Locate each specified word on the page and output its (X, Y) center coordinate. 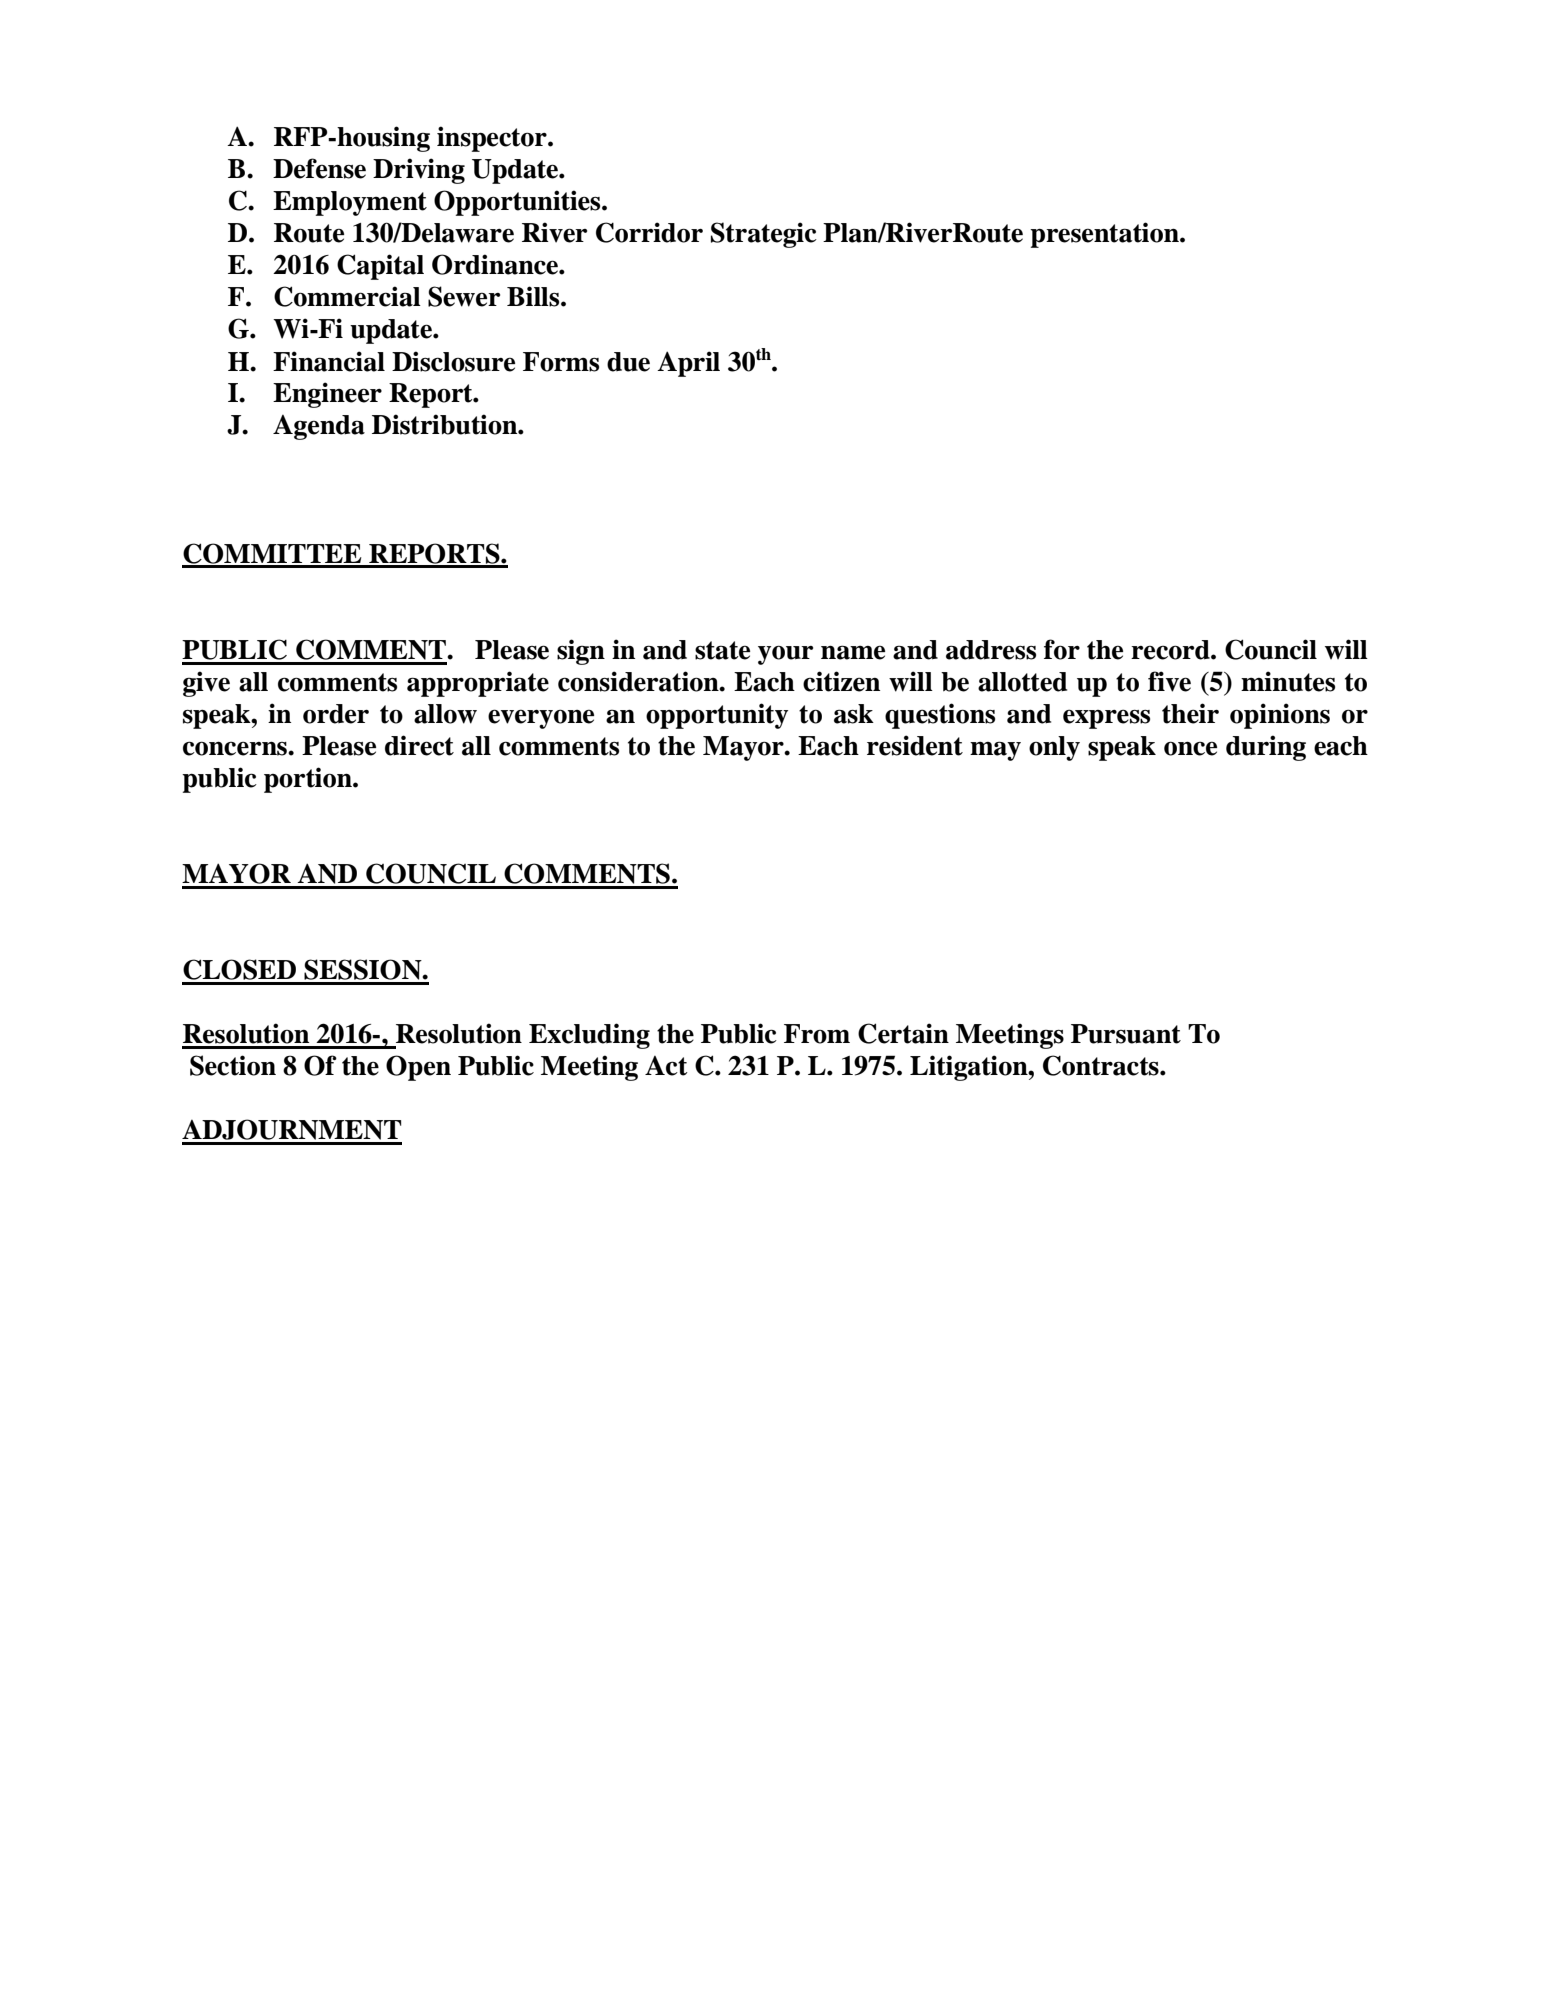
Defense (319, 168)
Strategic (764, 235)
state (722, 650)
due (628, 362)
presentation (1105, 235)
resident (915, 745)
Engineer (327, 395)
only (1054, 748)
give (206, 684)
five (1169, 681)
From (817, 1034)
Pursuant (1126, 1034)
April (688, 364)
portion (309, 780)
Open (418, 1068)
